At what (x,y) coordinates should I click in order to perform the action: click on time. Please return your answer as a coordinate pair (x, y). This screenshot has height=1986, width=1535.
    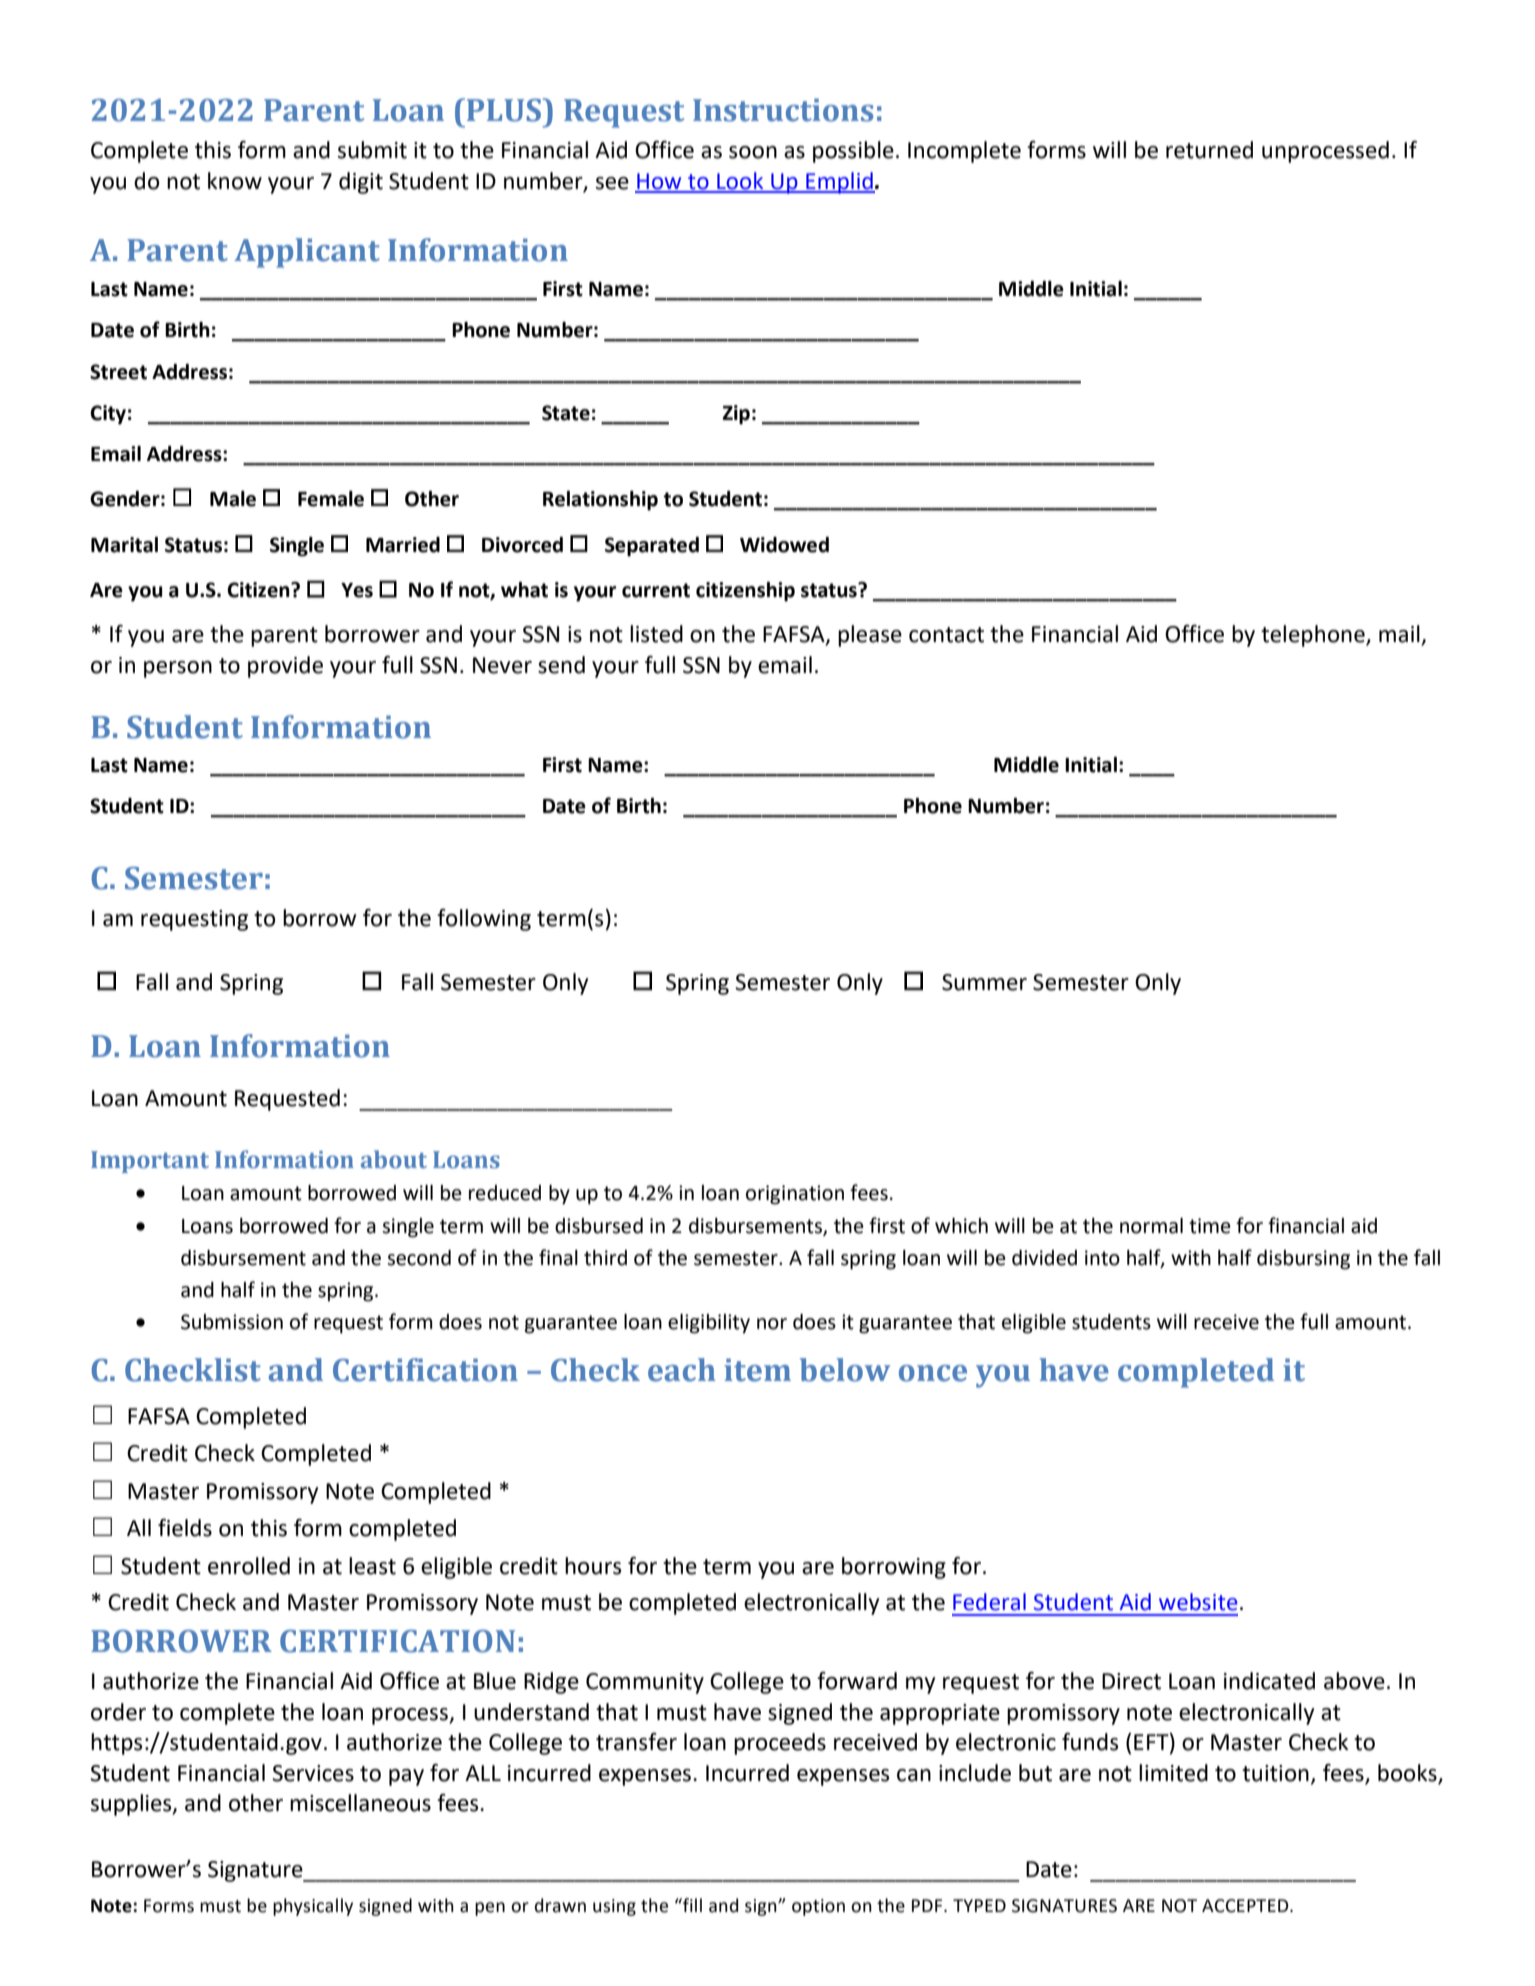
    Looking at the image, I should click on (1210, 1226).
